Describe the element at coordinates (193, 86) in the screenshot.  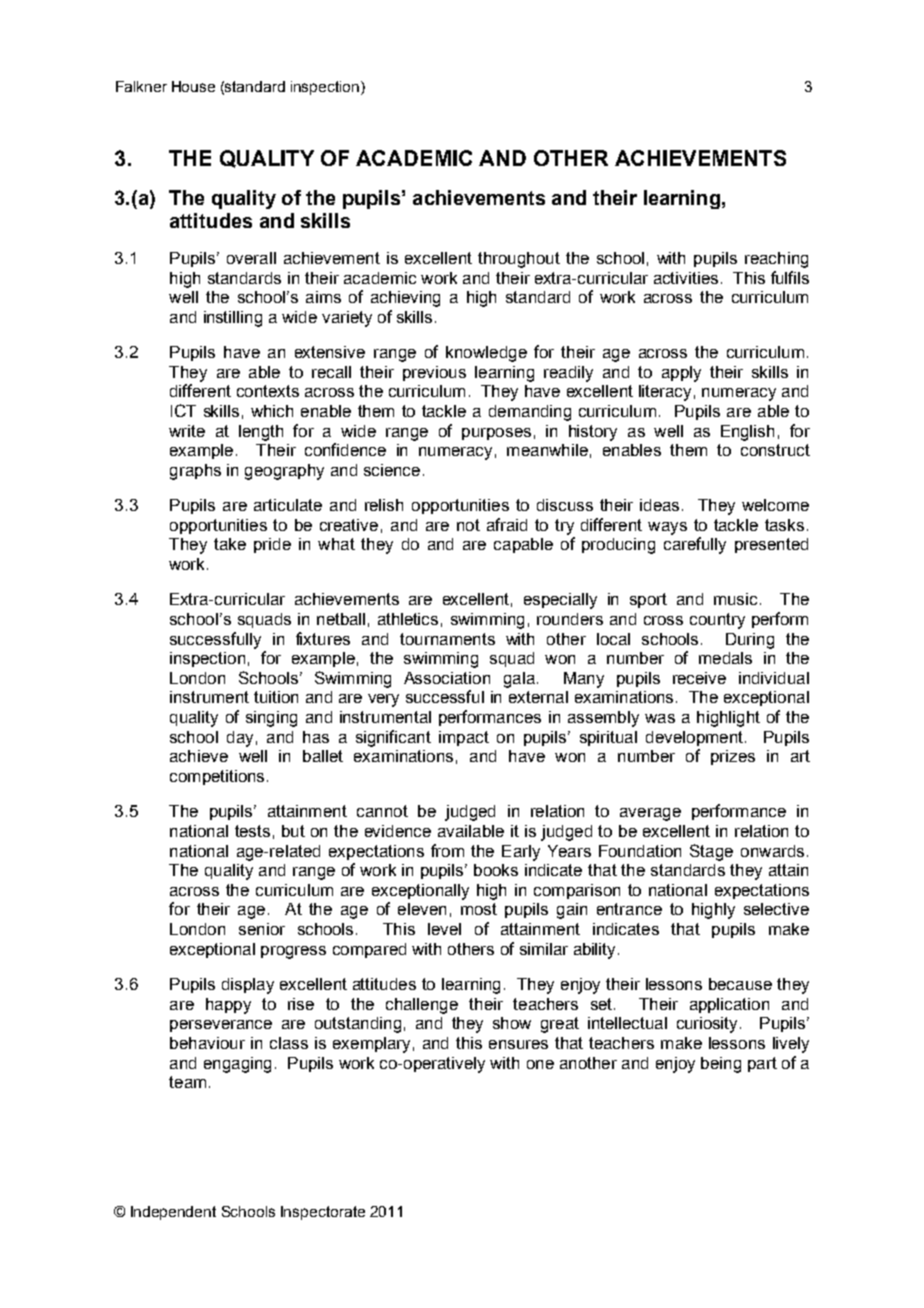
I see `House` at that location.
